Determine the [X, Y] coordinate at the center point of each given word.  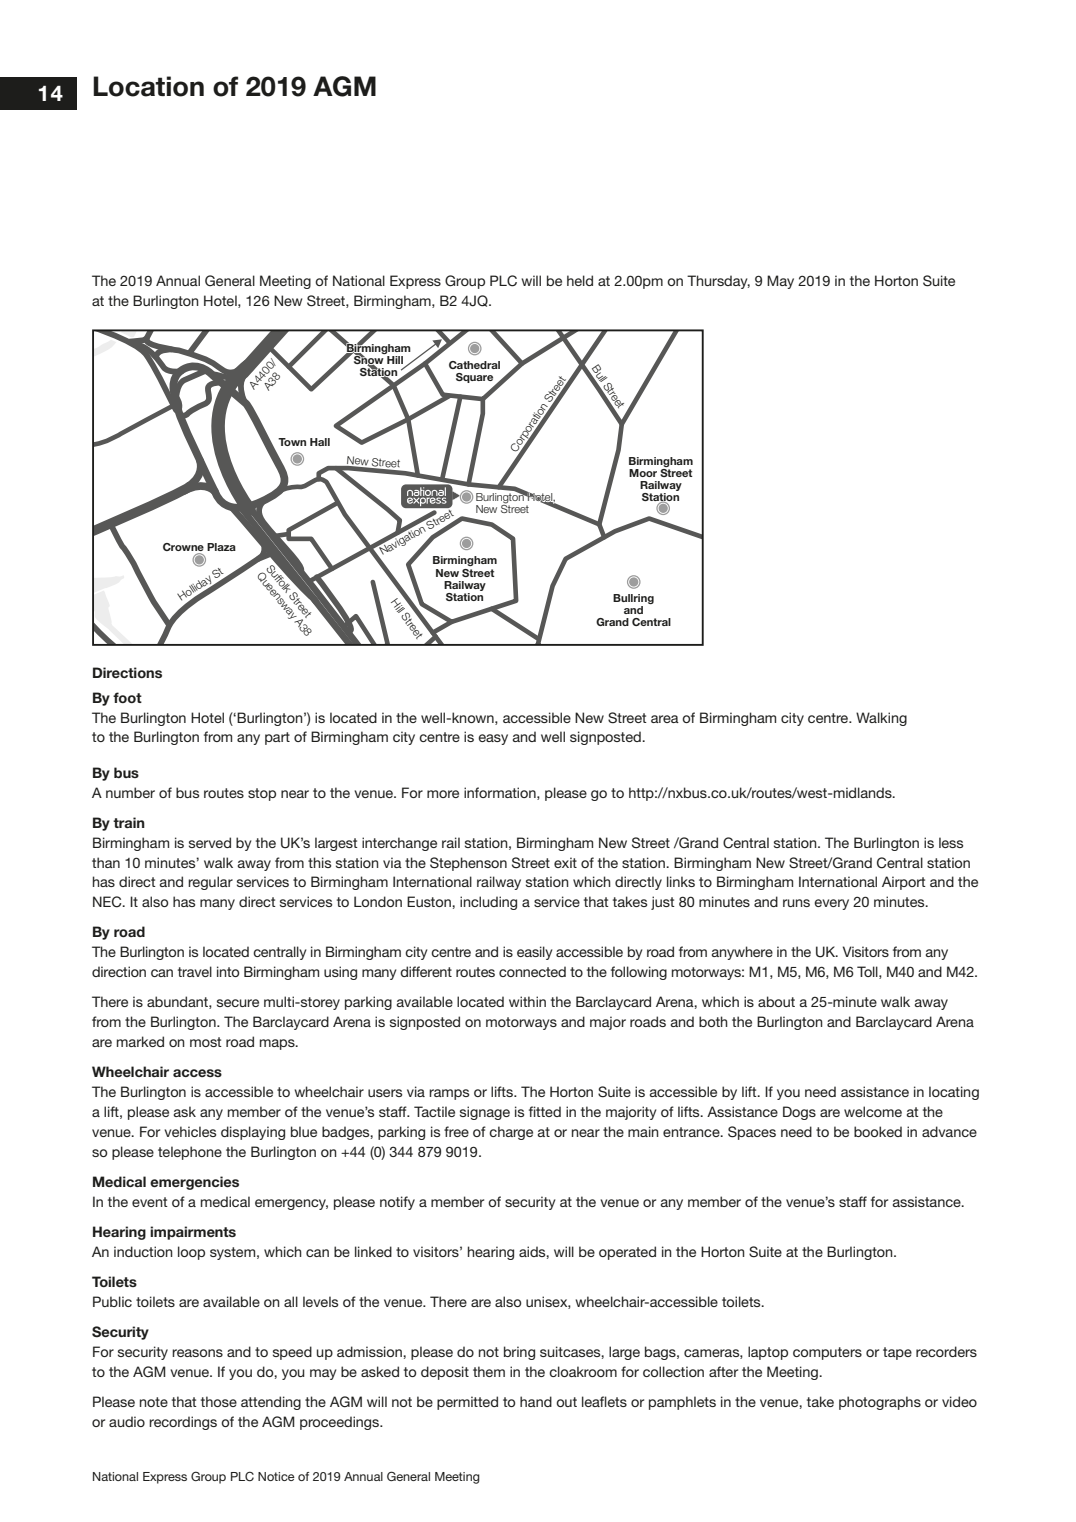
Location [148, 86]
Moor [643, 473]
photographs [880, 1403]
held [580, 280]
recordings [183, 1423]
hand [536, 1401]
